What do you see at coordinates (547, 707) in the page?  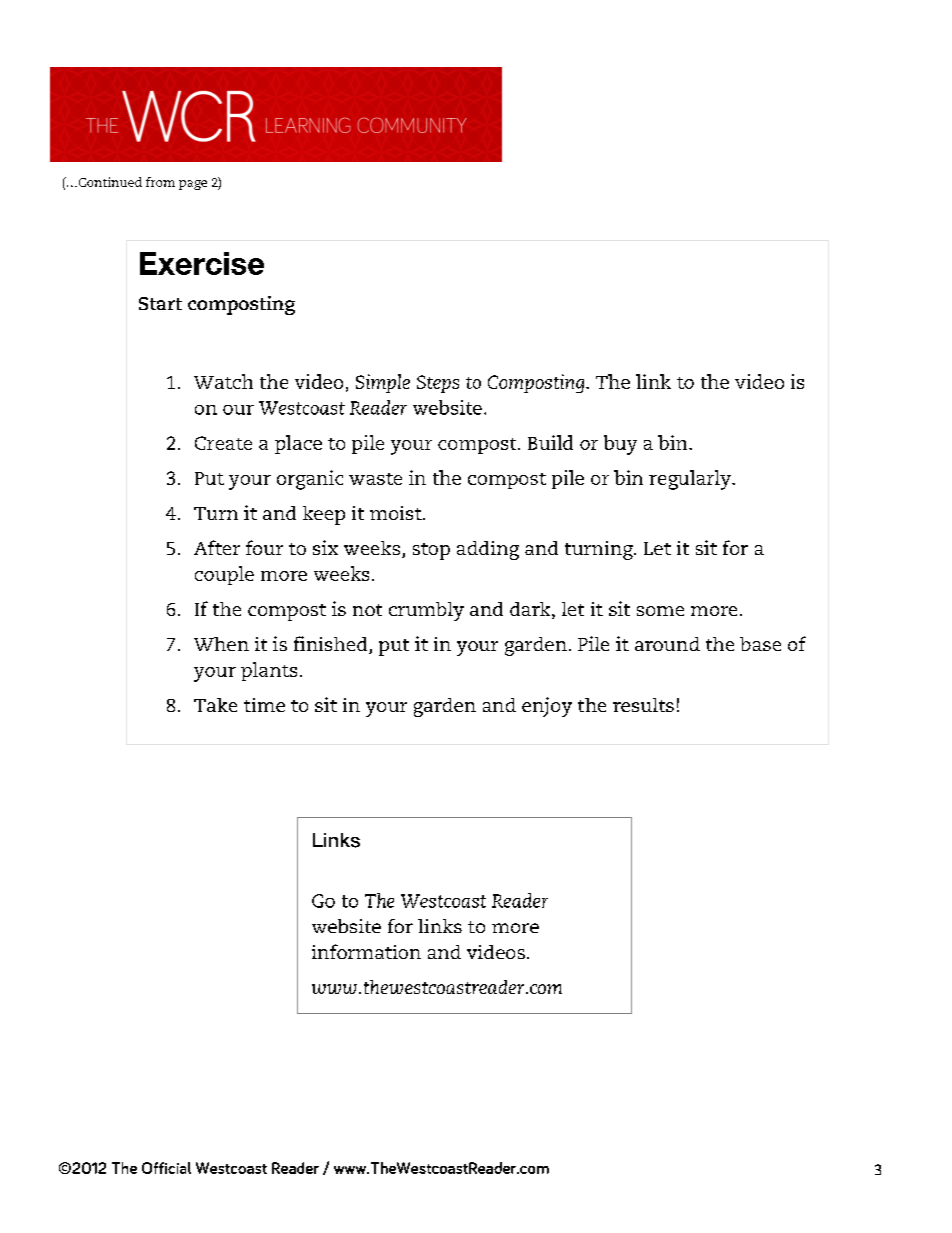 I see `enjoy` at bounding box center [547, 707].
